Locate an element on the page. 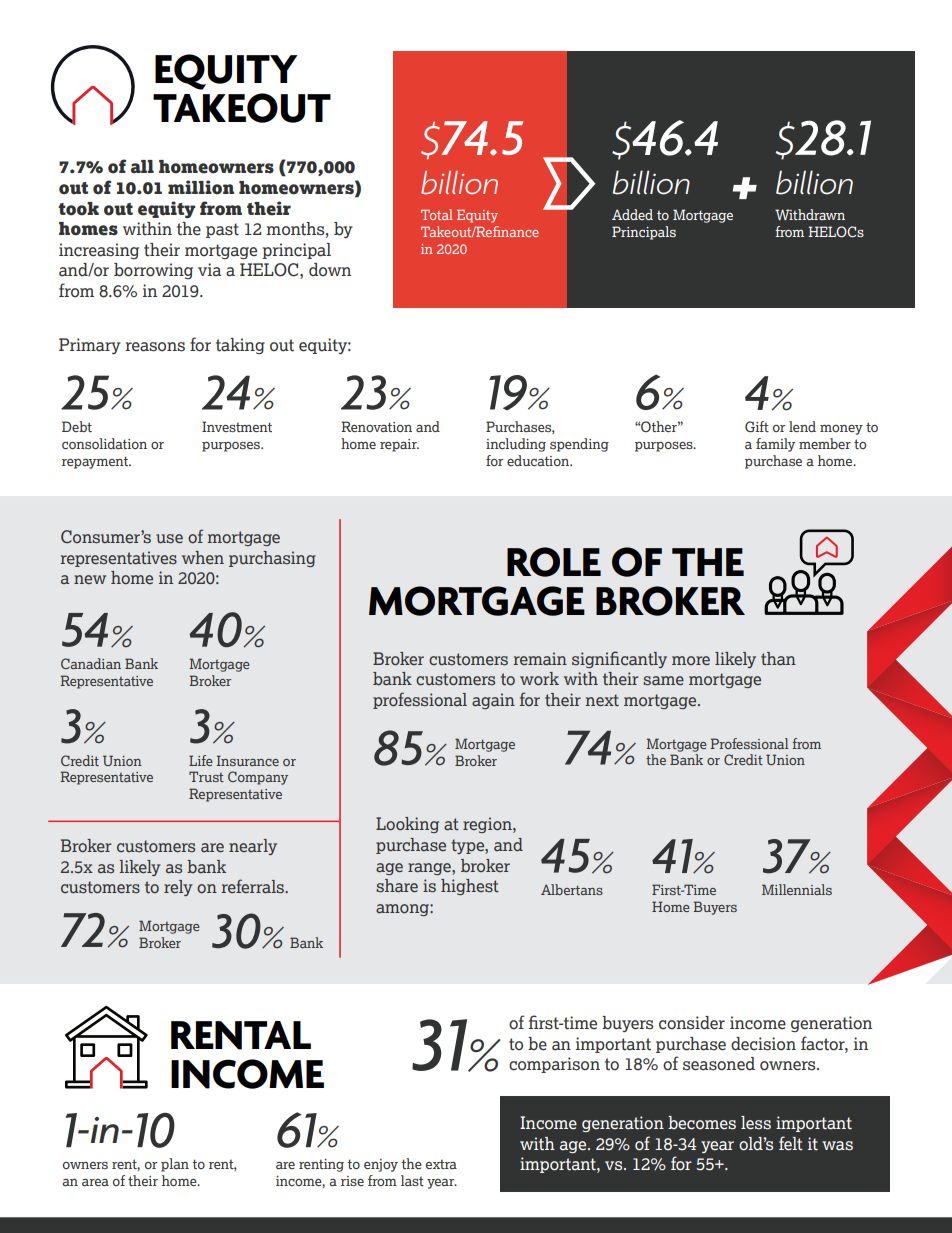 The height and width of the document is (1233, 952). region is located at coordinates (488, 825).
